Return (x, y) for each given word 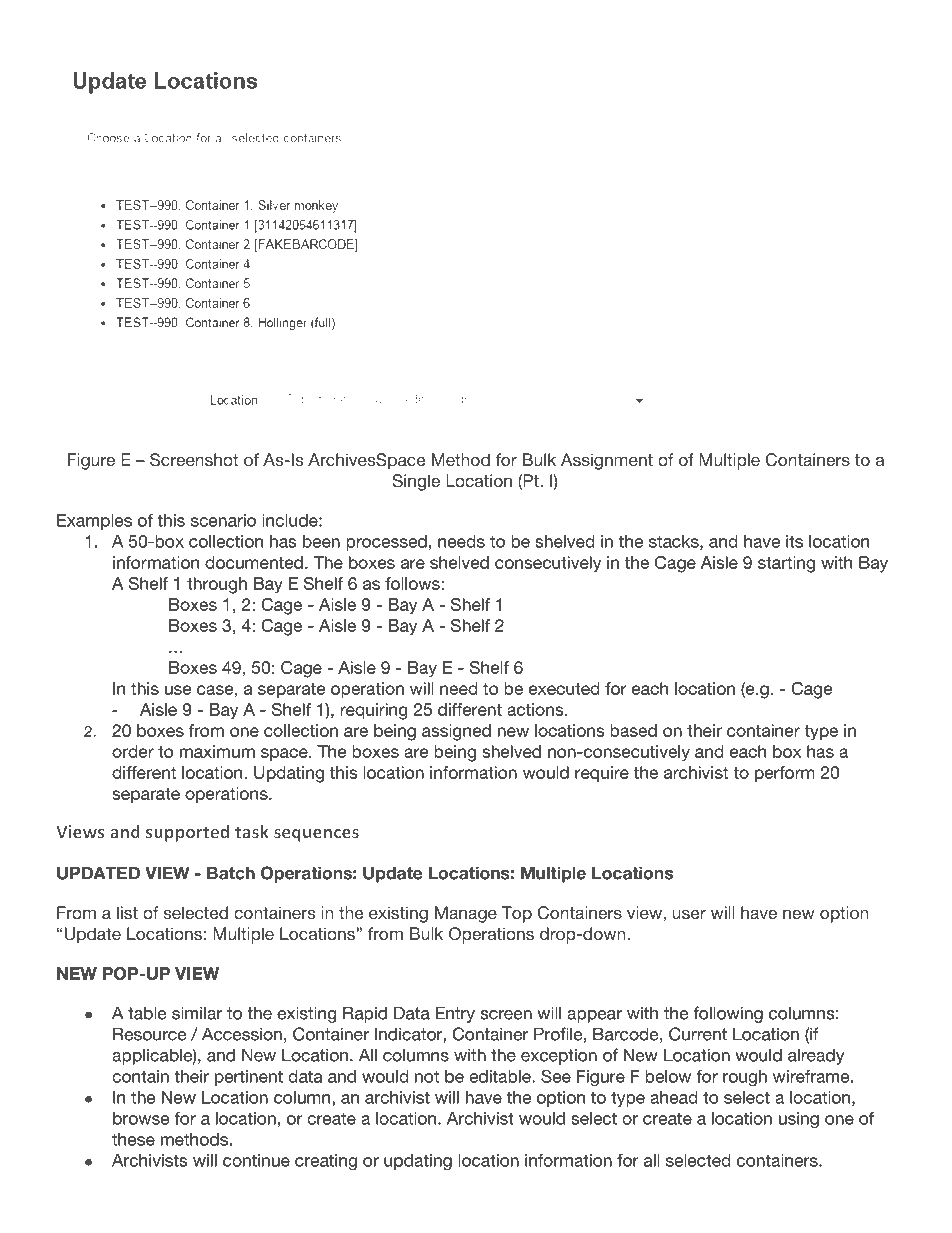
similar (197, 1013)
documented (254, 562)
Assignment (607, 461)
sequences (316, 835)
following (728, 1014)
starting (786, 564)
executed (564, 688)
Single (416, 482)
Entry (455, 1014)
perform (785, 774)
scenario (223, 520)
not (427, 1076)
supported (187, 833)
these (133, 1139)
